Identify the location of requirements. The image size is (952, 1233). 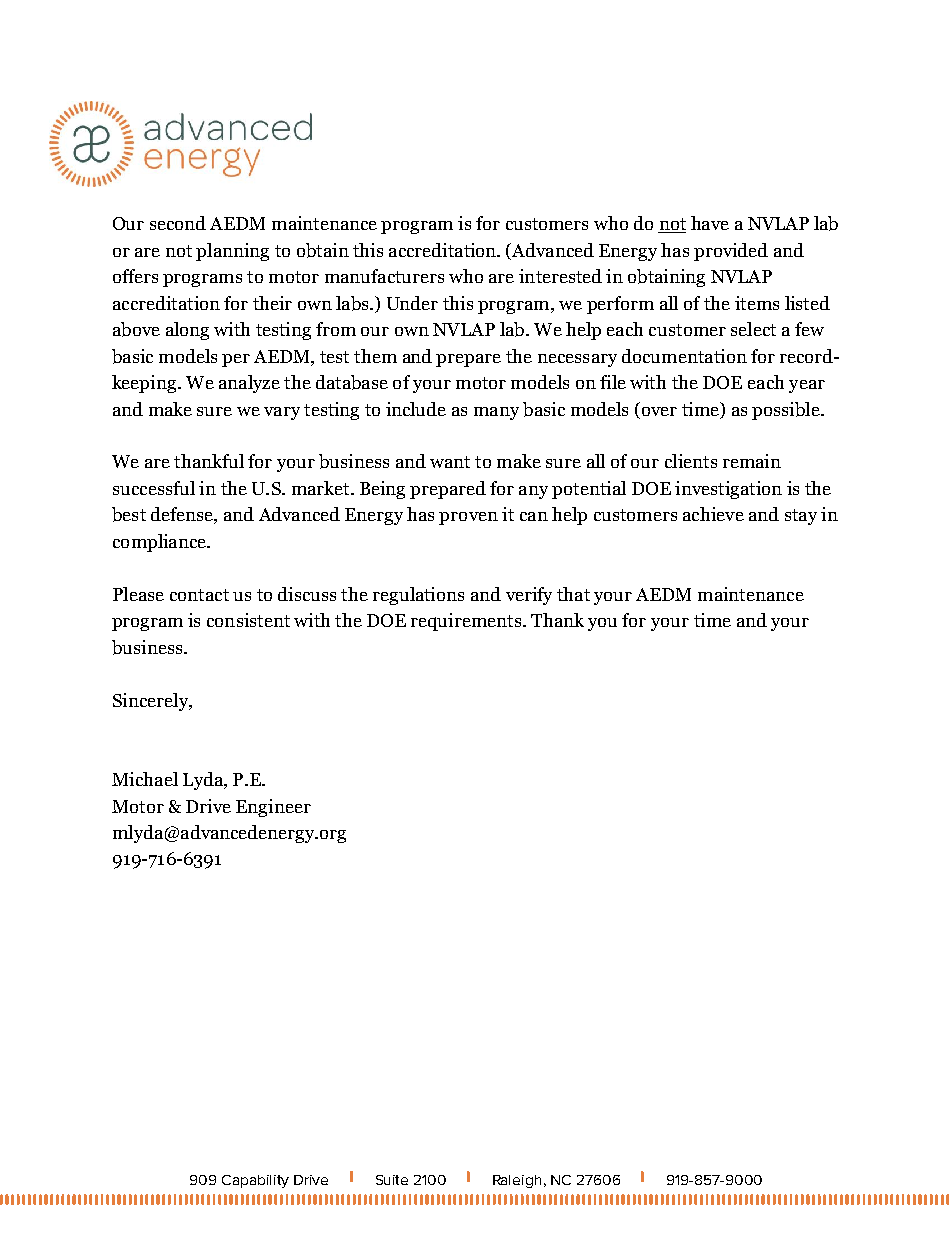
(467, 622).
